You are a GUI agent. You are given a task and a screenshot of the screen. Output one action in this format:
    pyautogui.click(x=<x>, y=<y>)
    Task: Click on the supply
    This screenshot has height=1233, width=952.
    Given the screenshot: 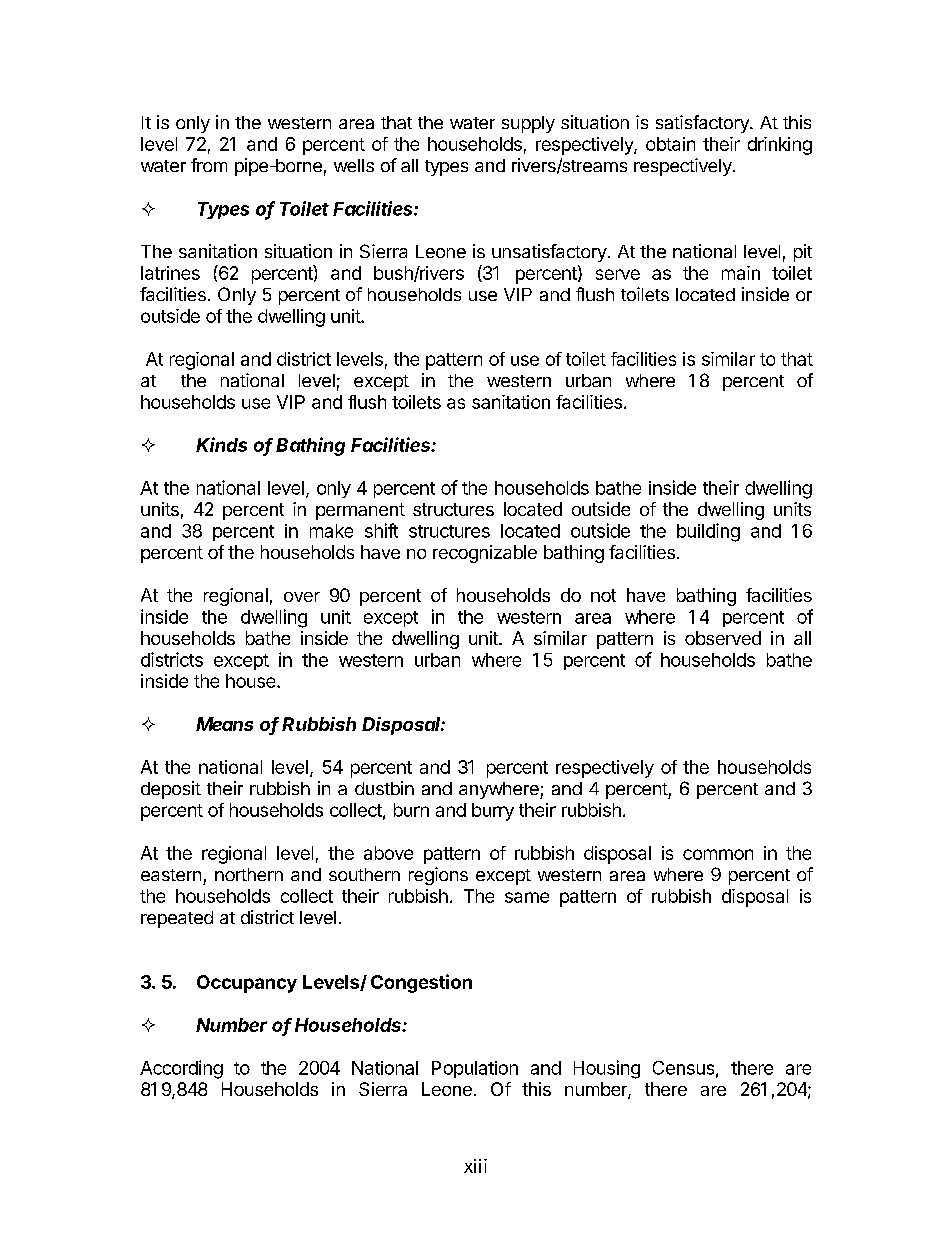 What is the action you would take?
    pyautogui.click(x=528, y=124)
